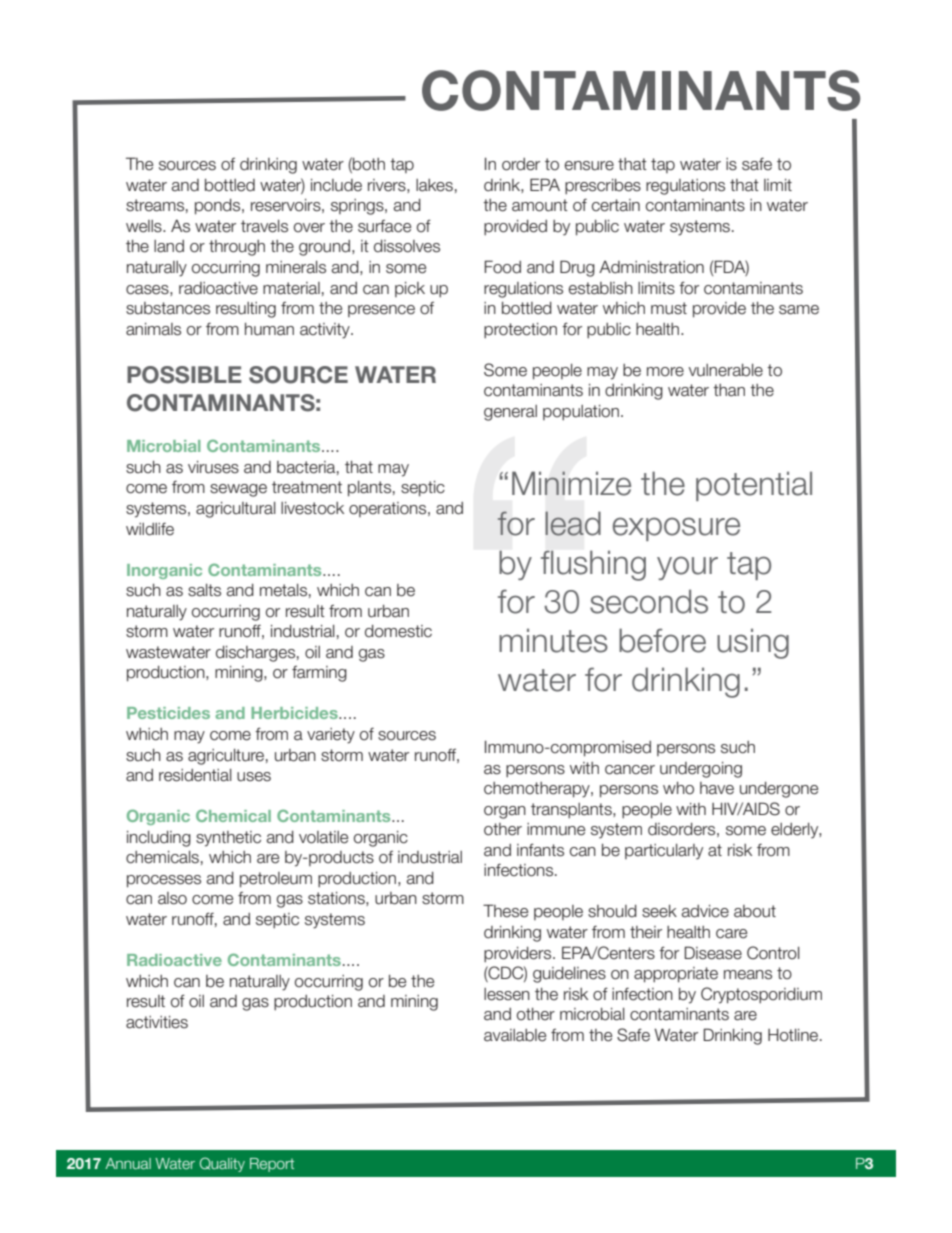  I want to click on certain, so click(616, 205).
